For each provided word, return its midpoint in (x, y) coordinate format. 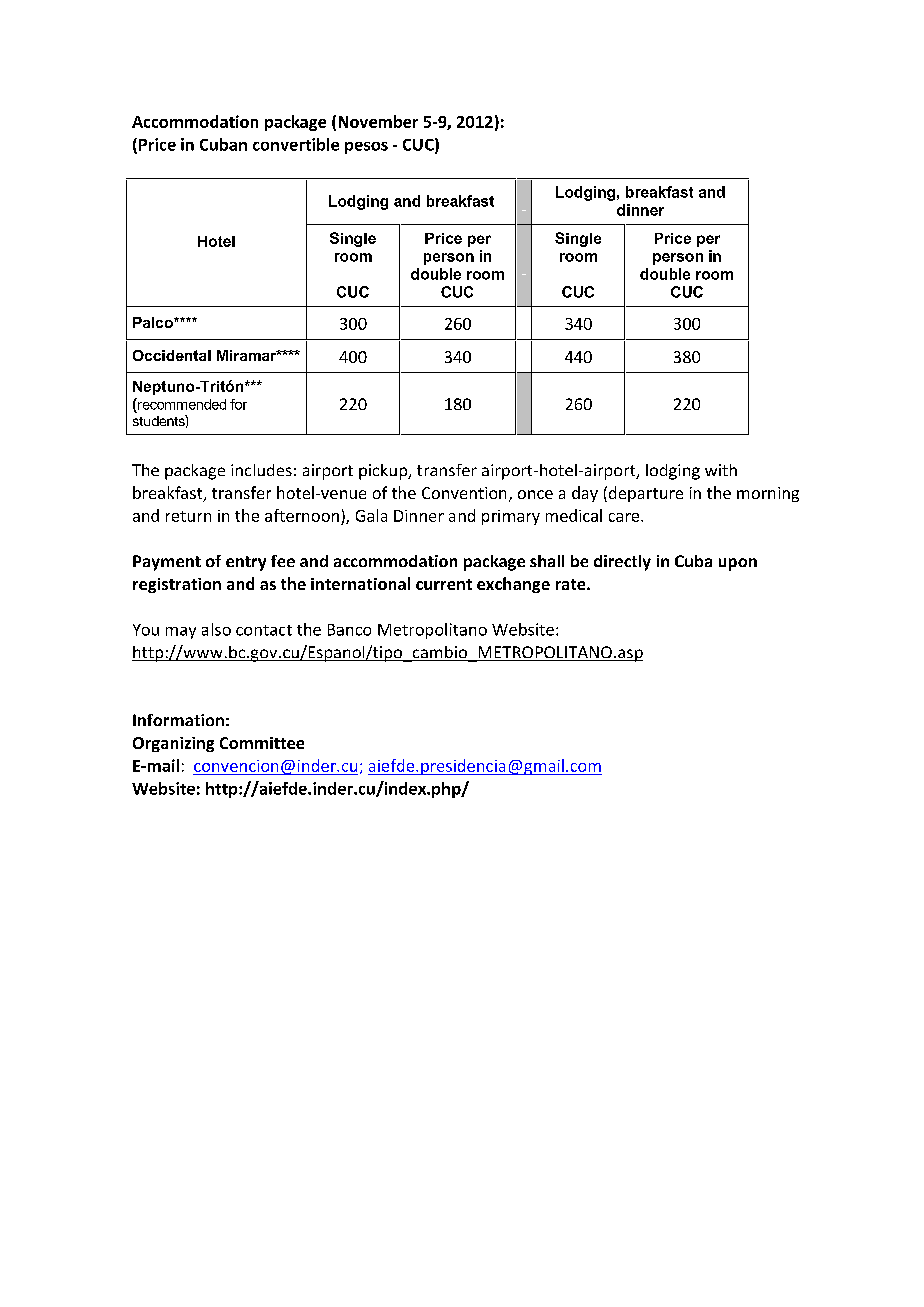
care (625, 517)
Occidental (172, 355)
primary (511, 517)
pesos (366, 148)
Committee (262, 743)
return (188, 516)
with (721, 470)
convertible (296, 144)
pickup (384, 472)
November (378, 121)
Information (178, 720)
